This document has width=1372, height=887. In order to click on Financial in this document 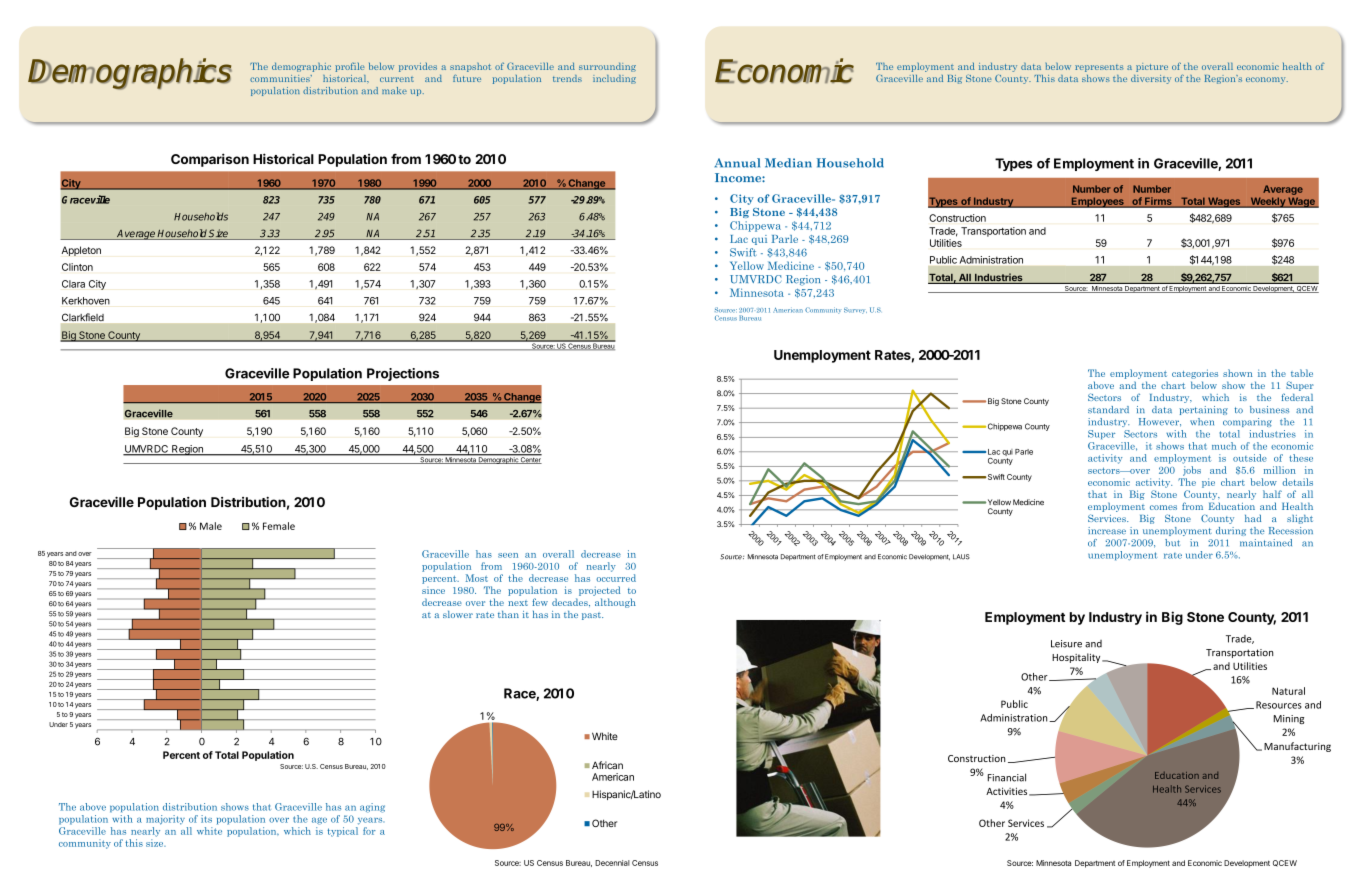, I will do `click(1007, 777)`.
